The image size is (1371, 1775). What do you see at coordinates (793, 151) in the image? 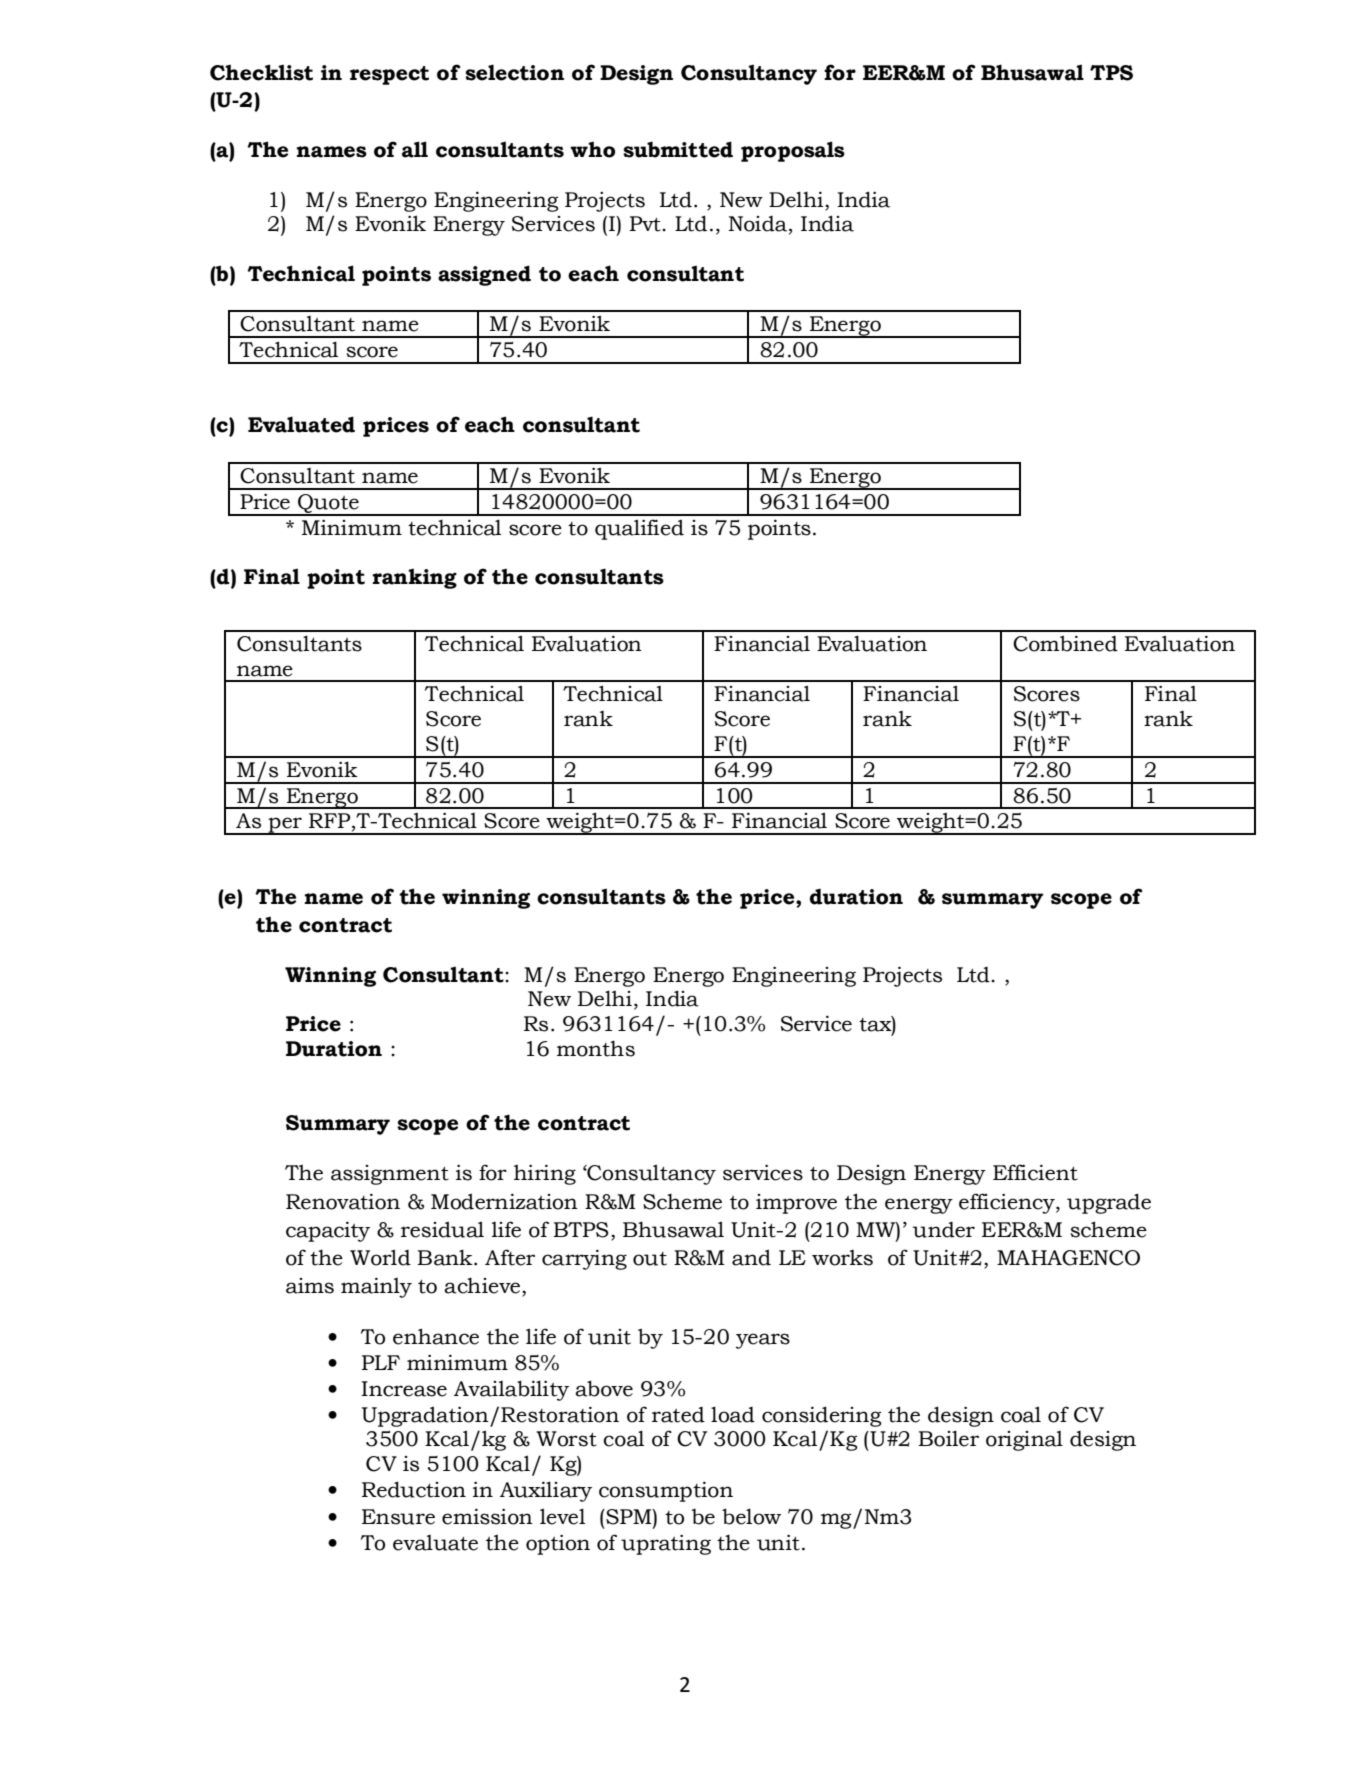
I see `proposals` at bounding box center [793, 151].
